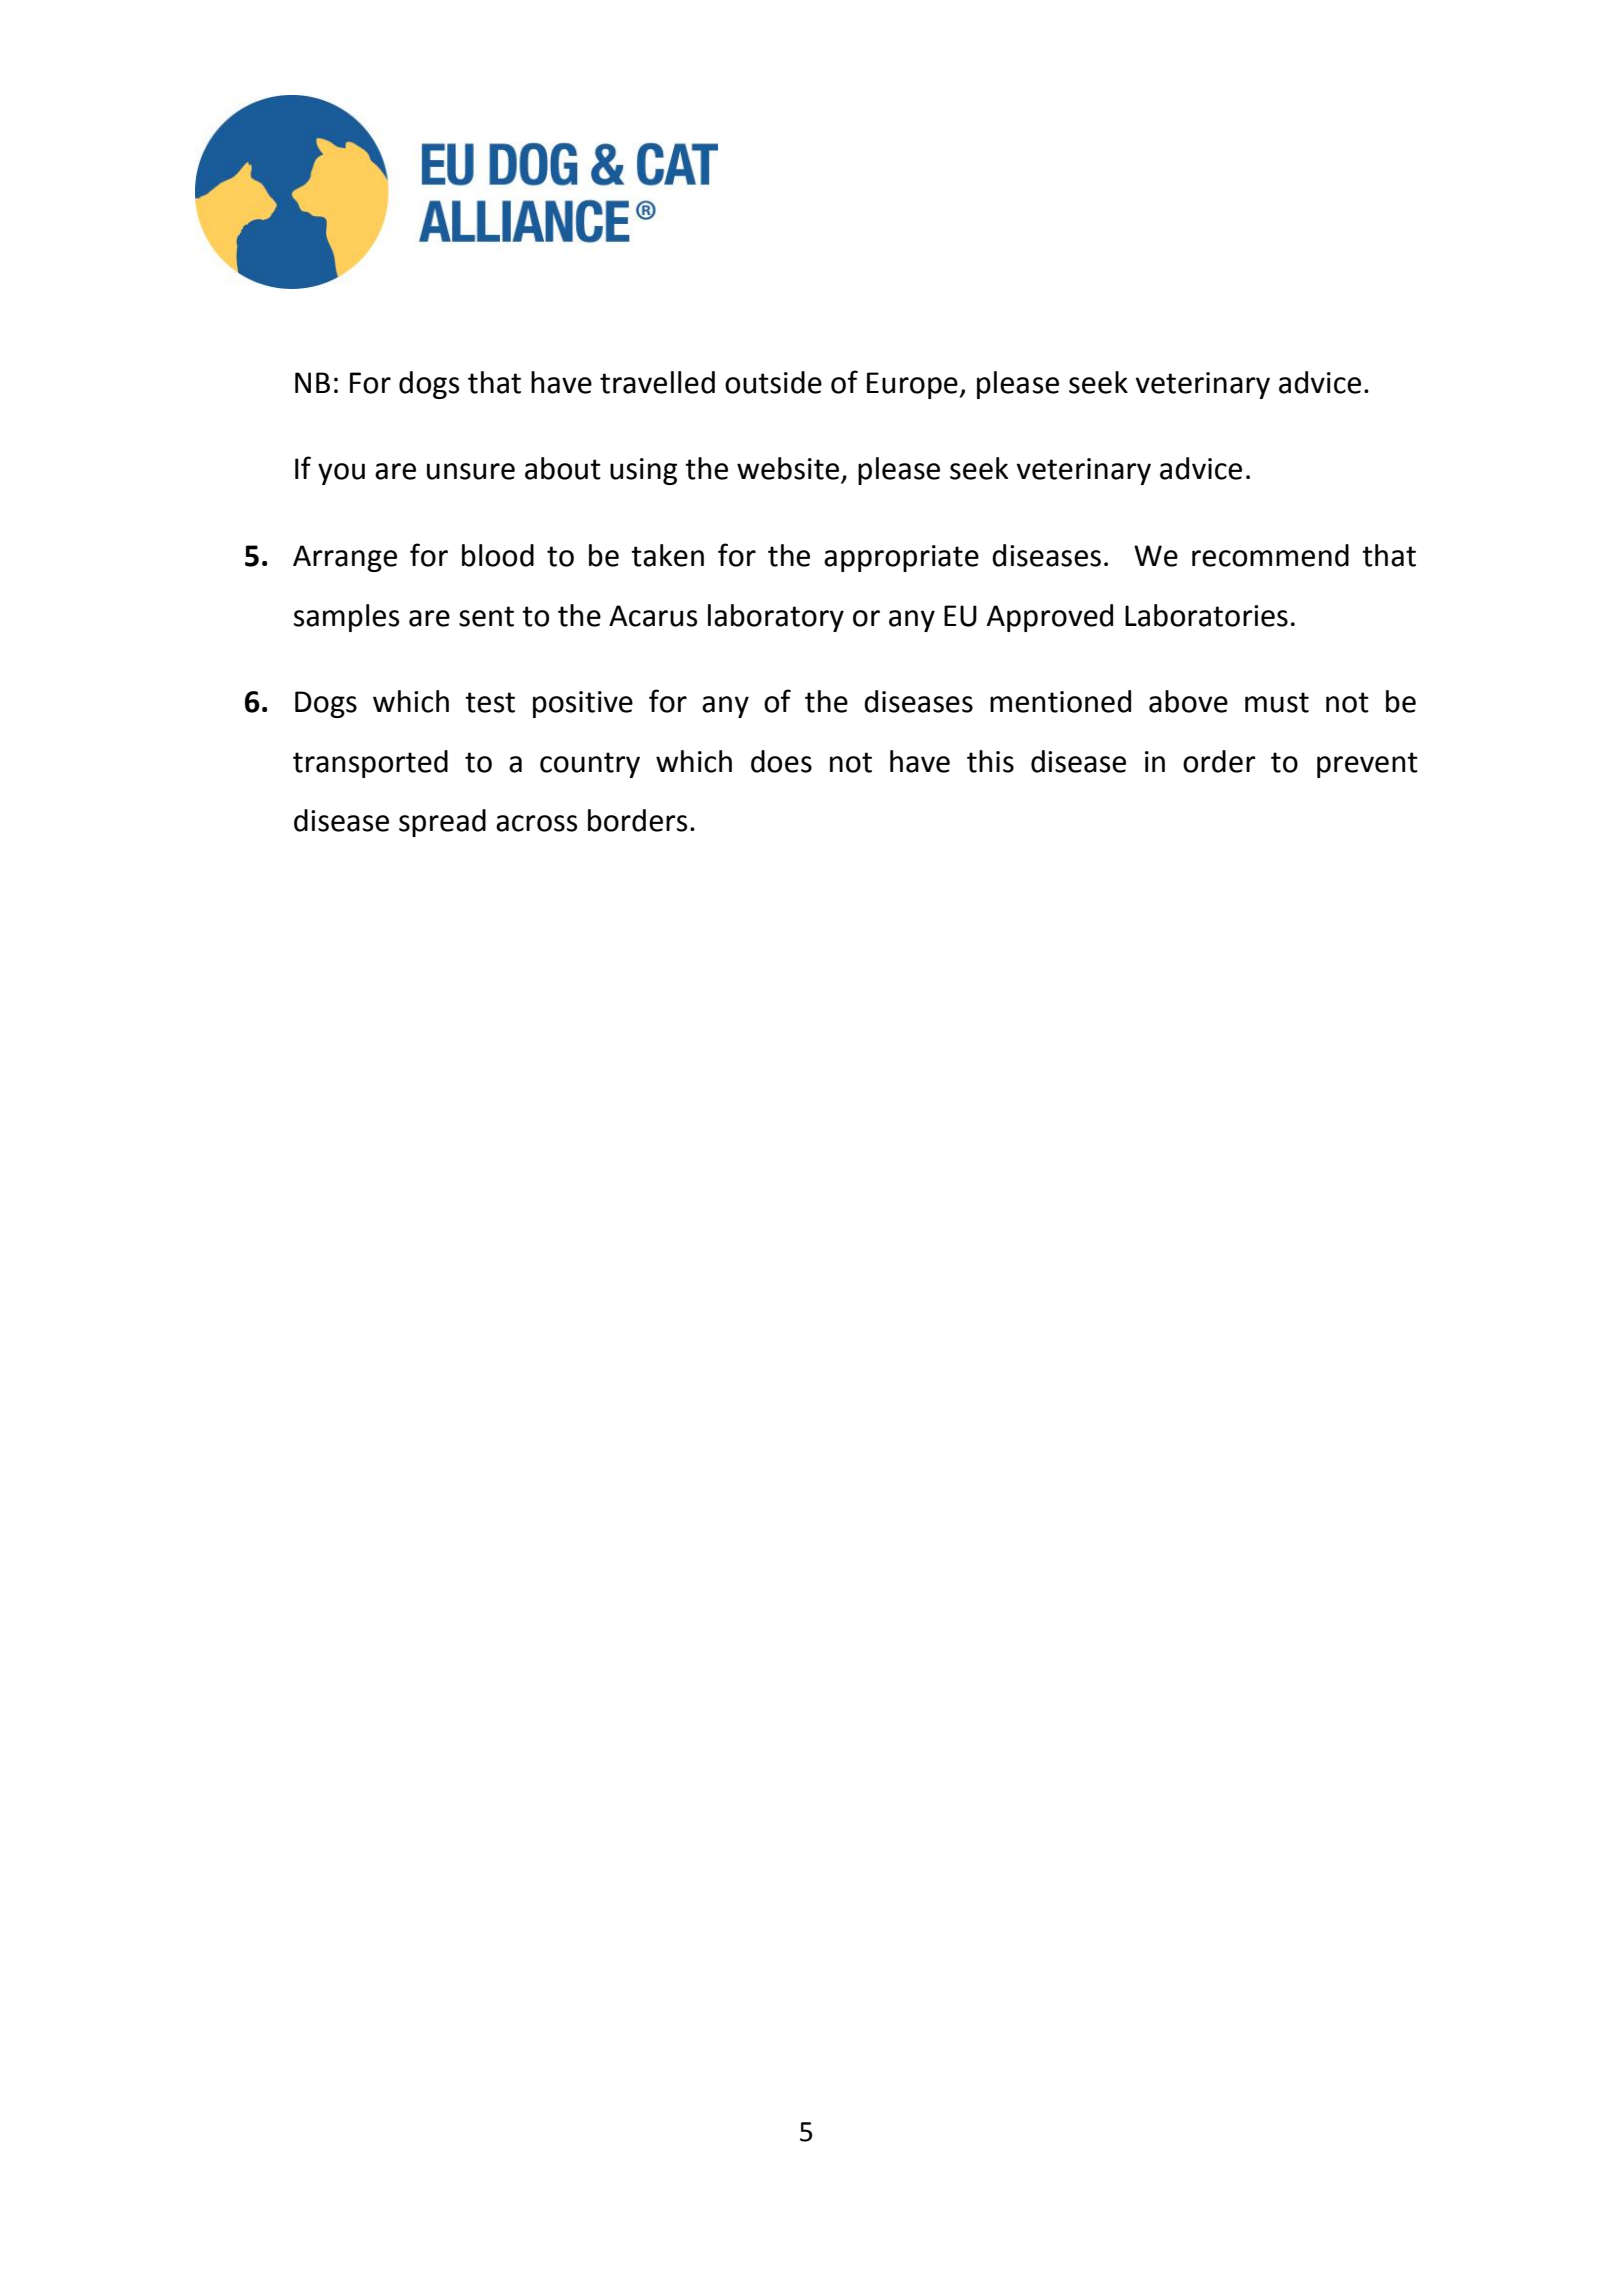 The height and width of the screenshot is (2281, 1613). I want to click on travelled, so click(657, 382).
